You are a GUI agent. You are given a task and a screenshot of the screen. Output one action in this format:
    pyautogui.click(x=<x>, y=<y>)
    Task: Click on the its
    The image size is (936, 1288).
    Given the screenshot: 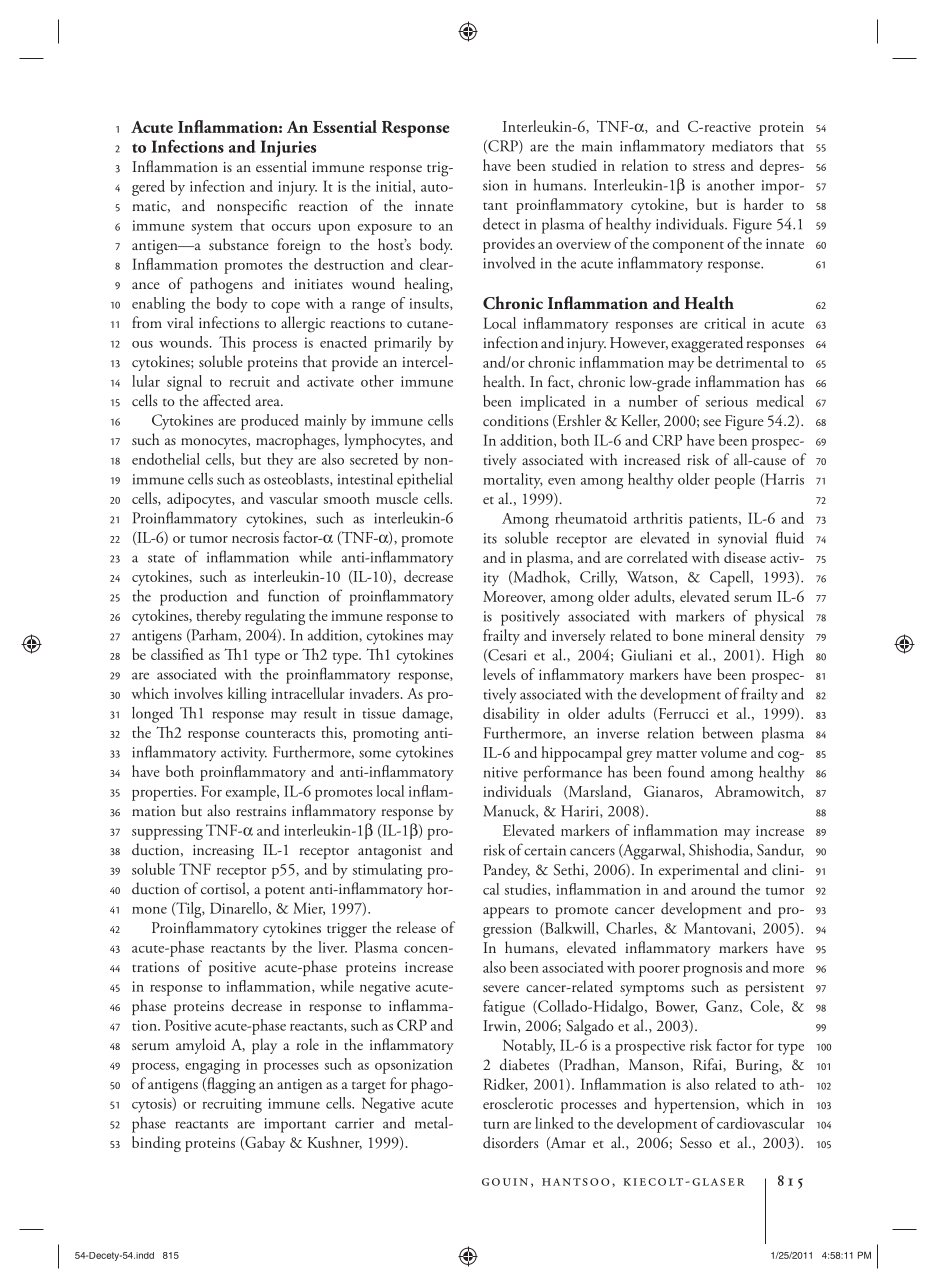 What is the action you would take?
    pyautogui.click(x=490, y=538)
